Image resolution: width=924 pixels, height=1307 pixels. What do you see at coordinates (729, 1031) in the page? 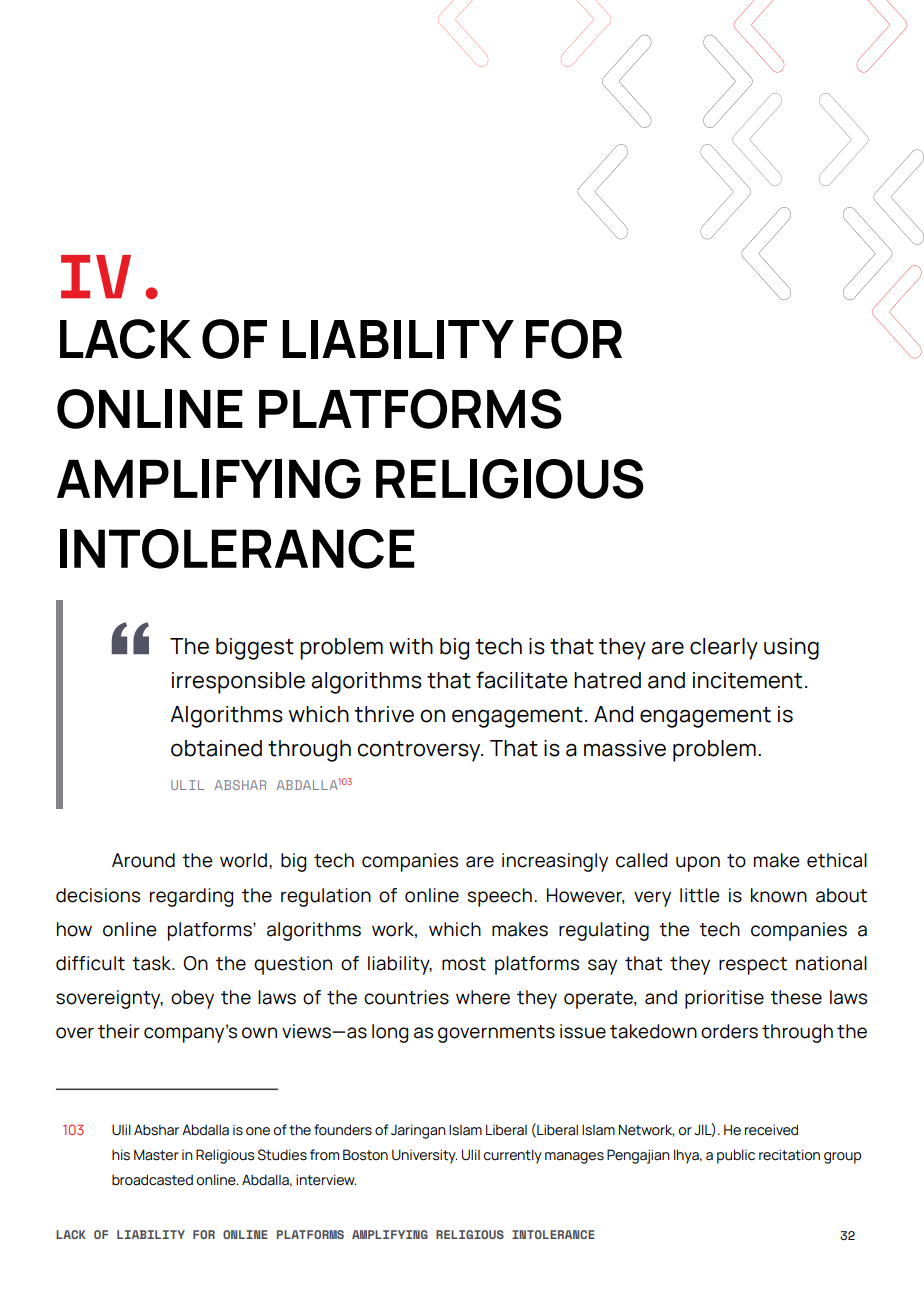
I see `orders` at bounding box center [729, 1031].
